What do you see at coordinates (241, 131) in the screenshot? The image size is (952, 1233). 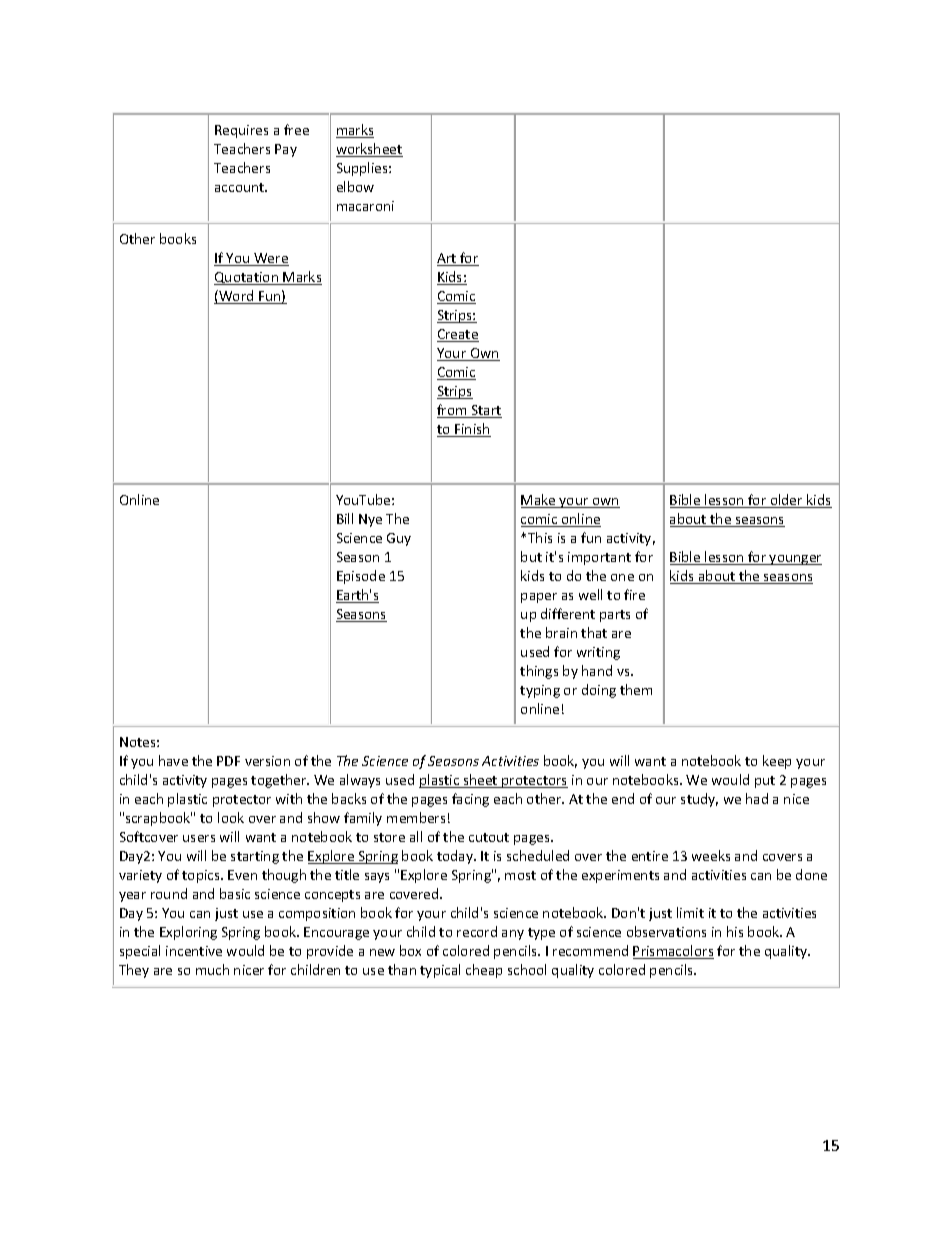 I see `Requires` at bounding box center [241, 131].
